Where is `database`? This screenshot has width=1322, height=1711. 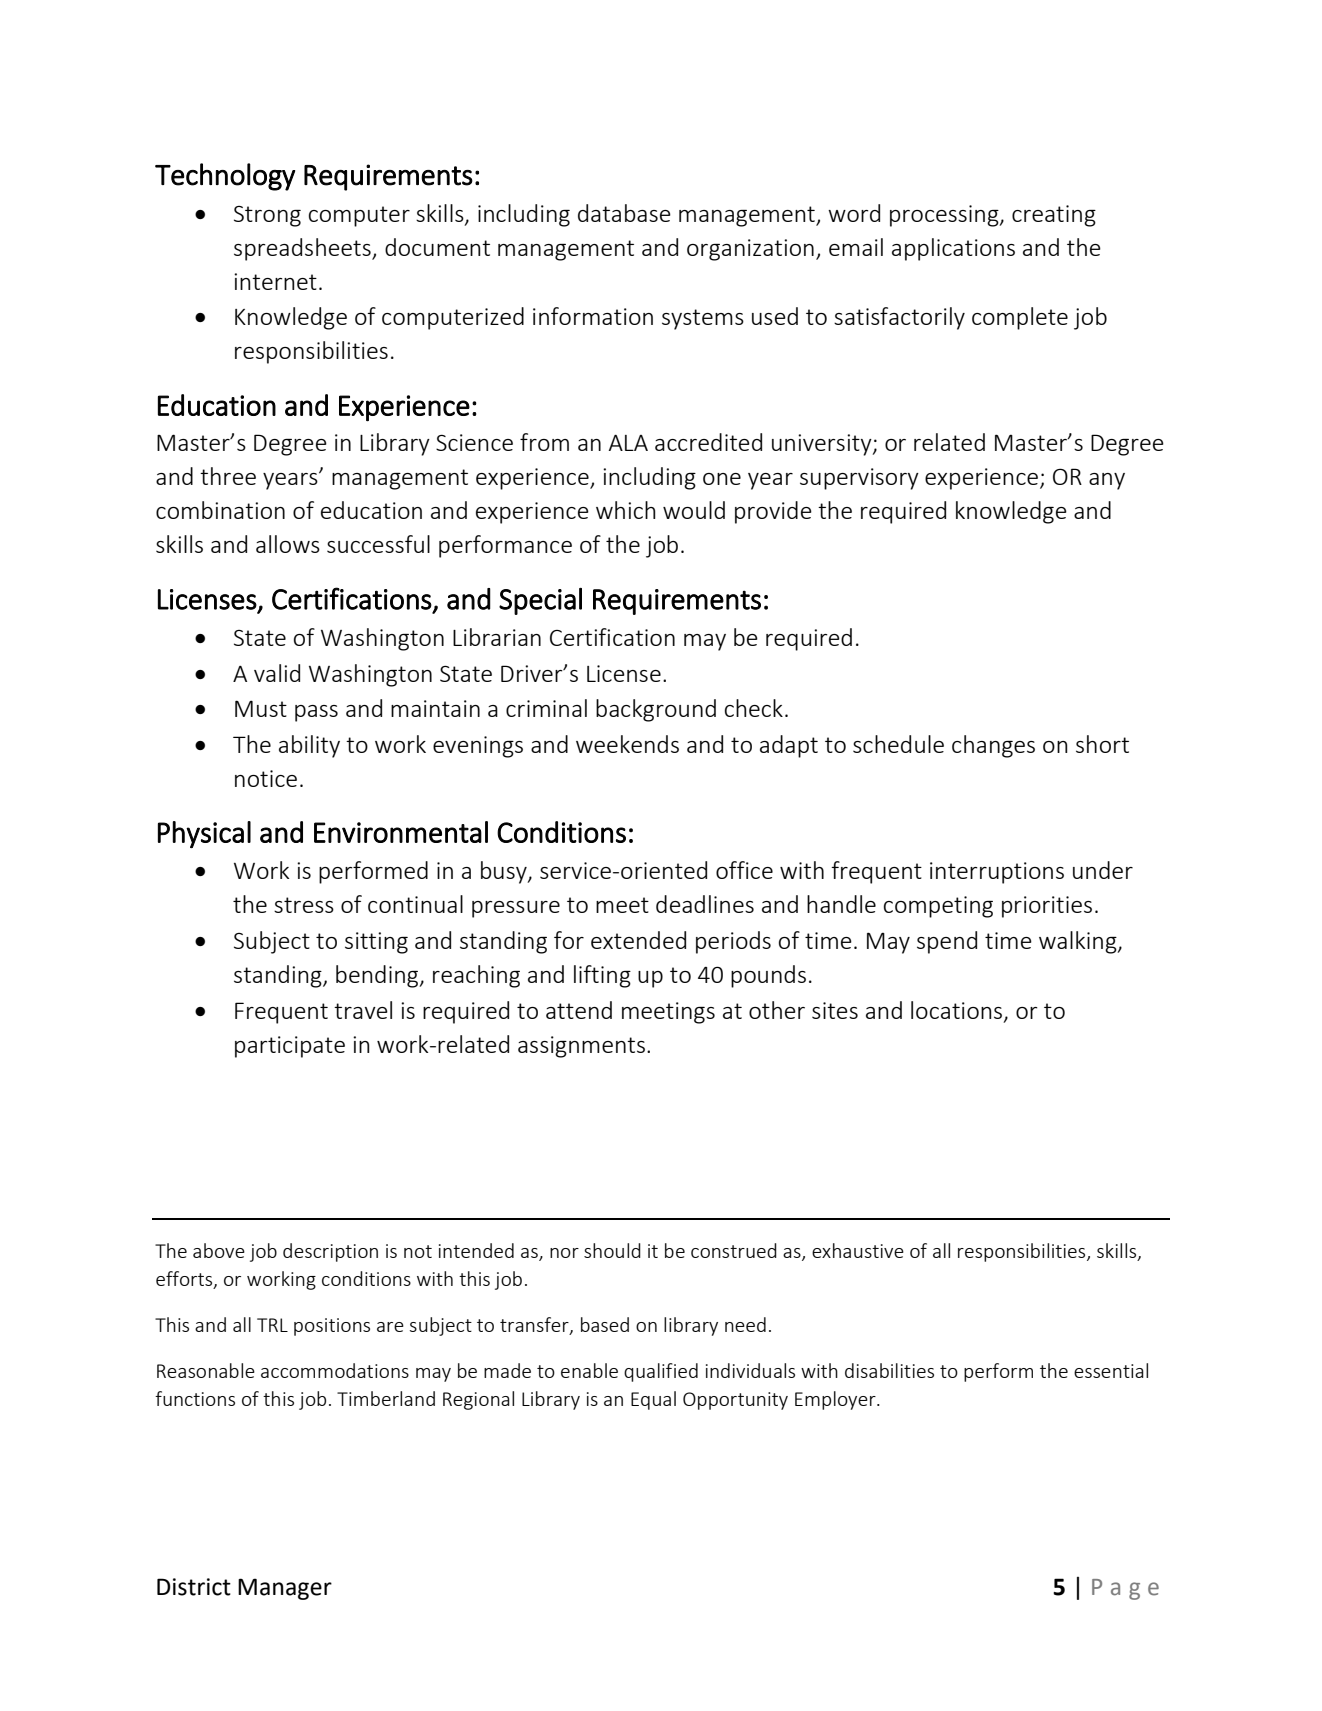 database is located at coordinates (624, 213).
